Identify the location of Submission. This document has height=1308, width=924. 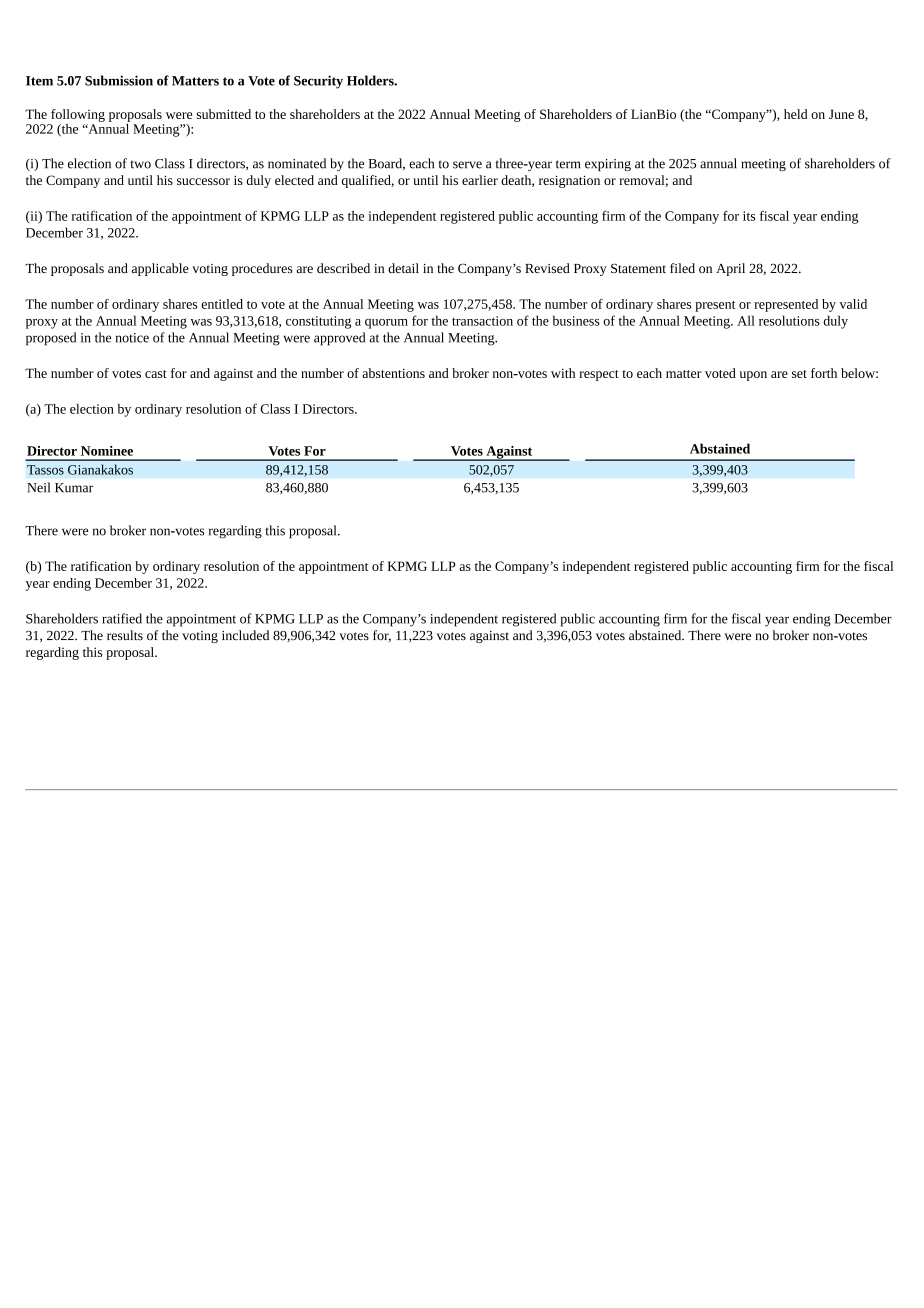
(119, 80).
